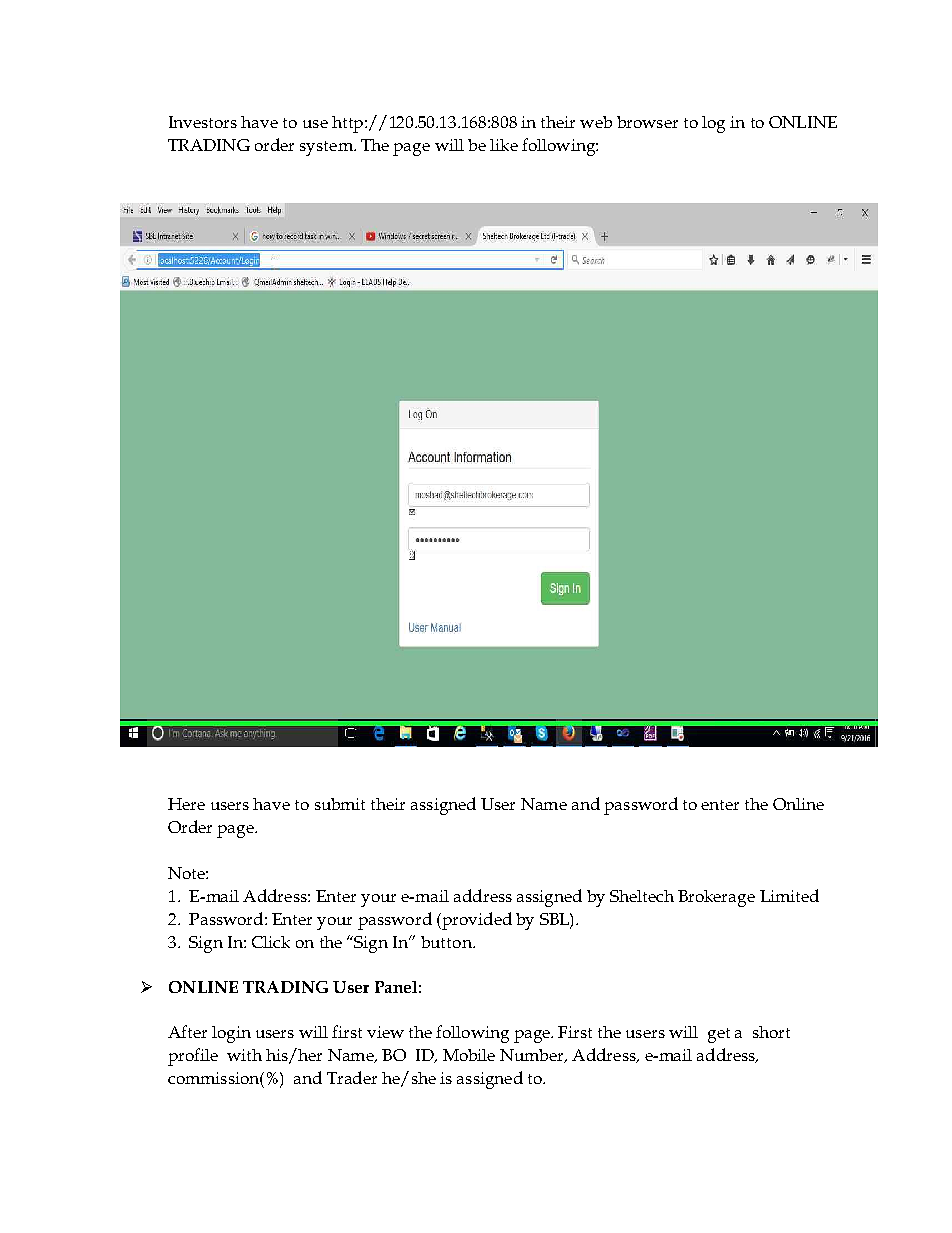 The image size is (952, 1233). I want to click on web, so click(596, 122).
